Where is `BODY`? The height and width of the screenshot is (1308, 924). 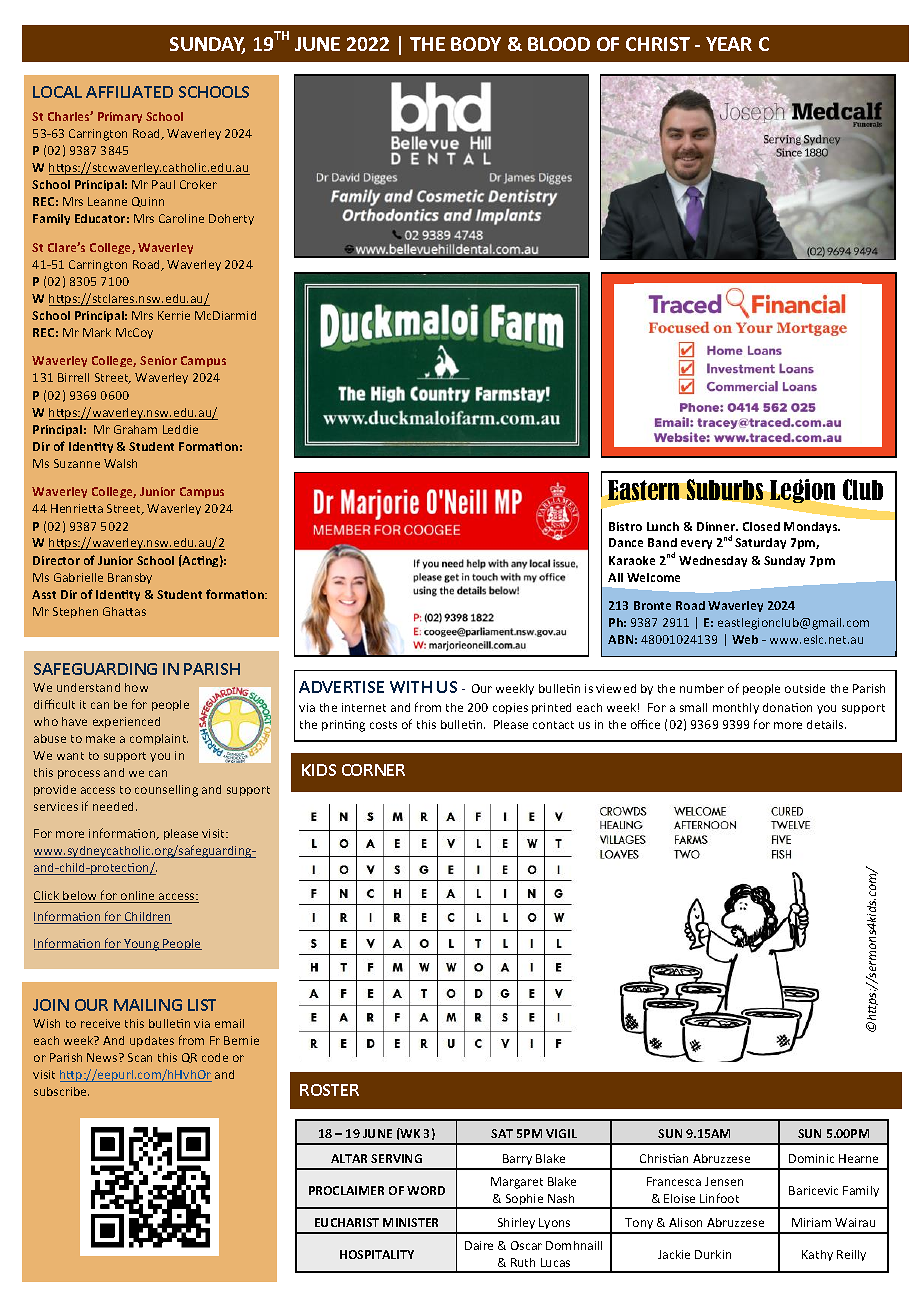 BODY is located at coordinates (476, 44).
